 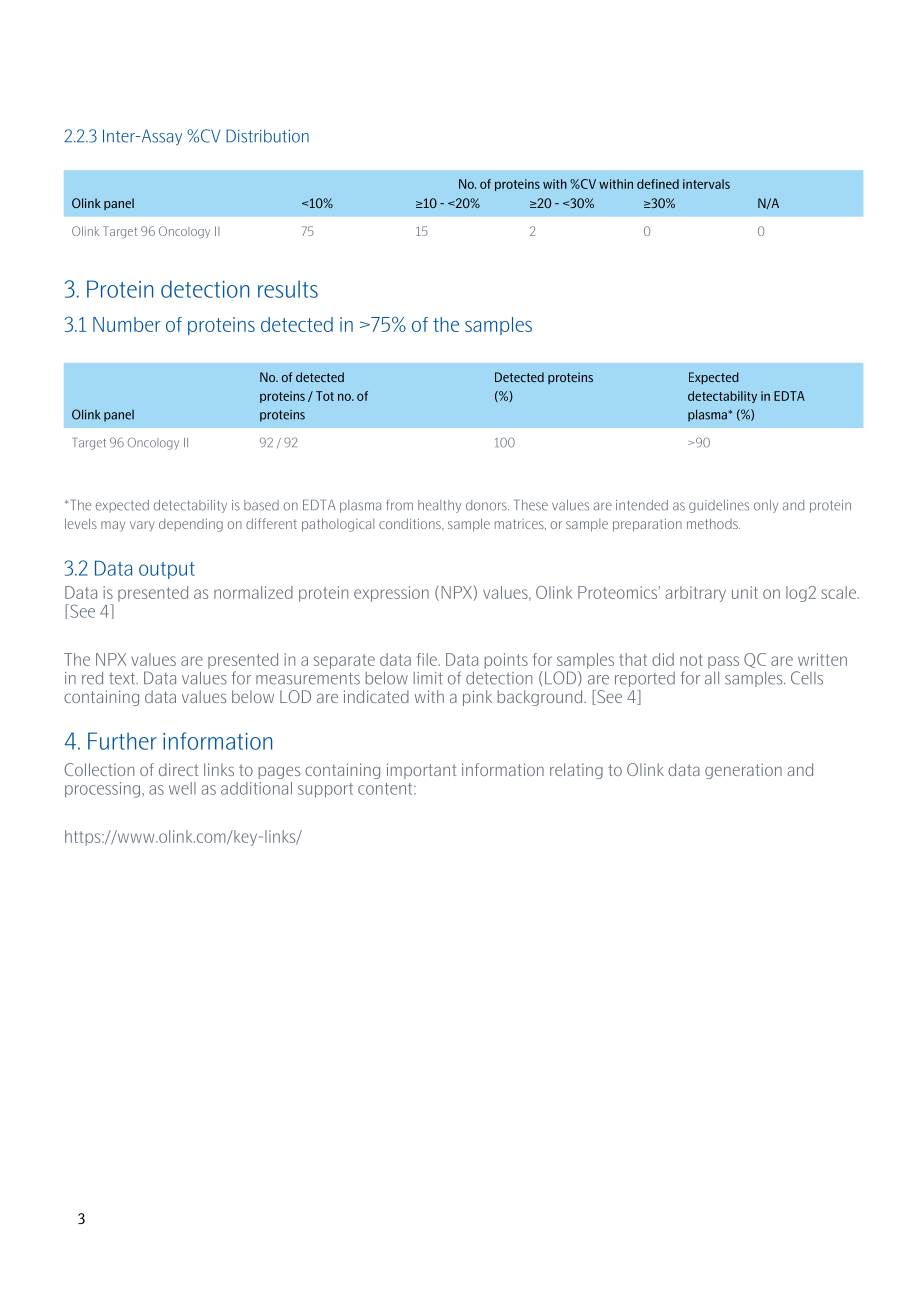 I want to click on Distribution, so click(x=267, y=136).
